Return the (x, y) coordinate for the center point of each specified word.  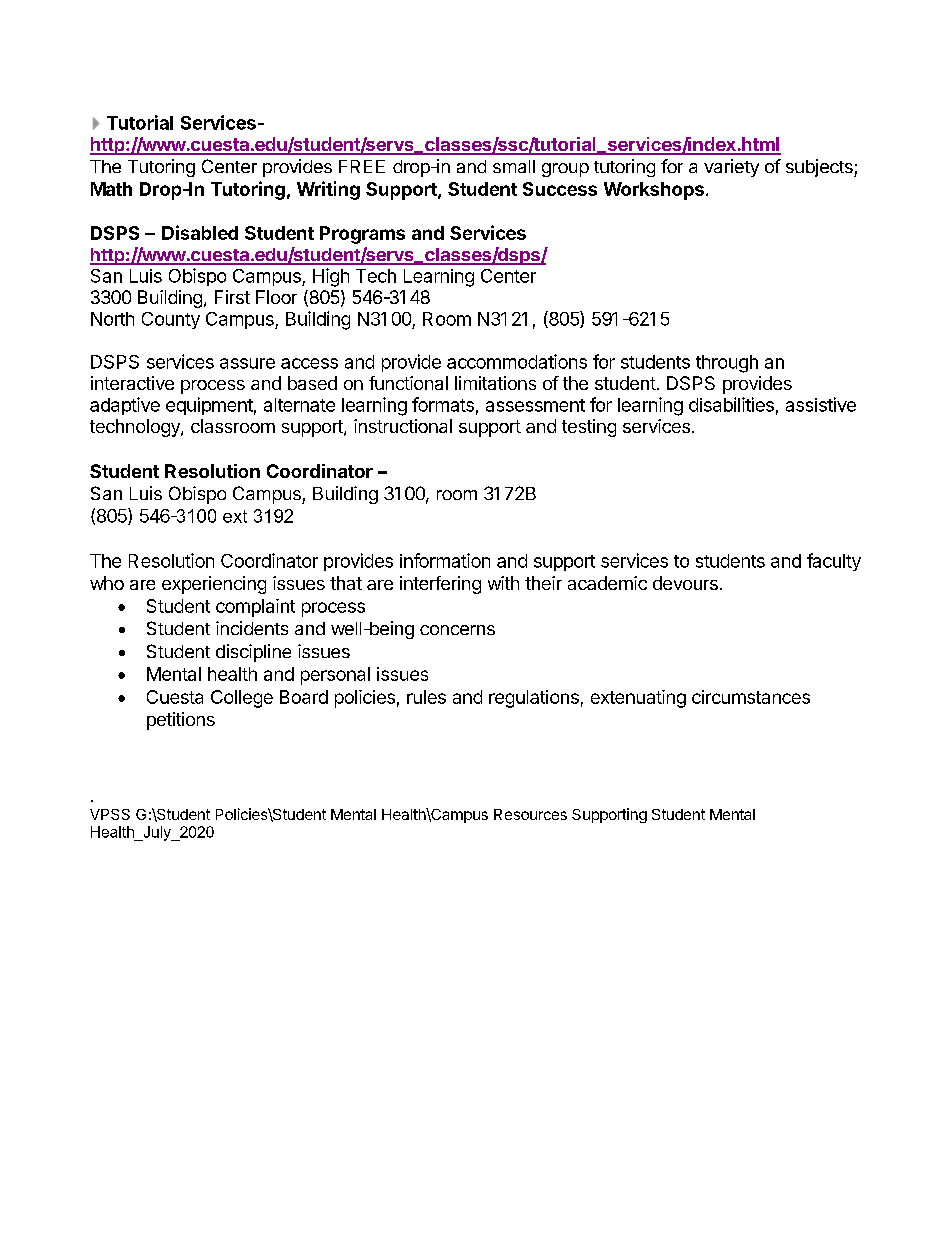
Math (111, 189)
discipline (253, 653)
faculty (834, 562)
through (727, 364)
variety (731, 168)
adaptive (125, 406)
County (171, 320)
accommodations (517, 361)
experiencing (214, 585)
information (445, 560)
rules (426, 697)
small (514, 166)
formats (443, 404)
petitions (181, 721)
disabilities (731, 404)
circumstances (751, 697)
